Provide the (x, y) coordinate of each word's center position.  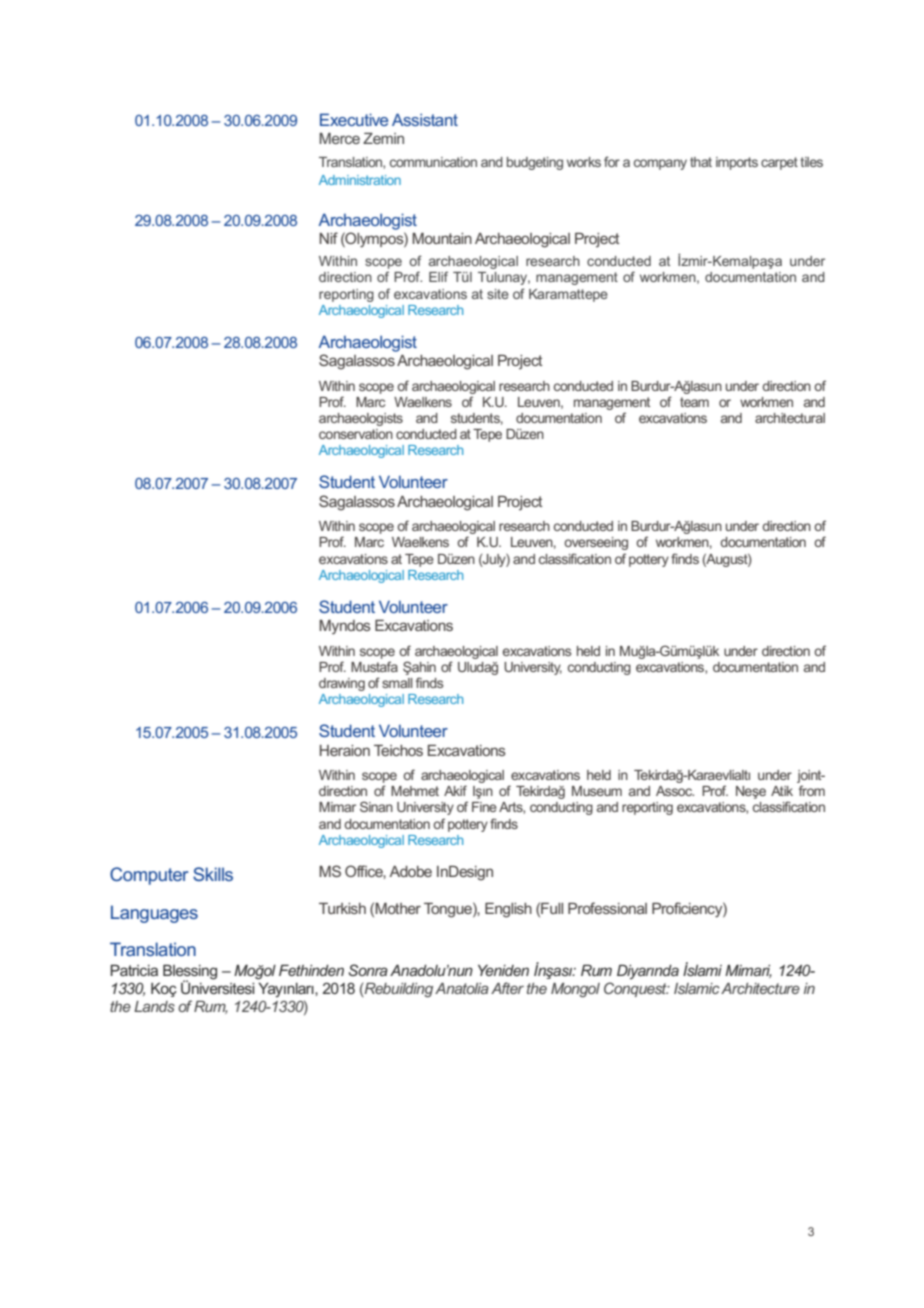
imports (737, 163)
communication (433, 162)
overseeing (596, 543)
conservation (356, 434)
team (694, 402)
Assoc (675, 791)
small (397, 683)
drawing (342, 684)
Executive (354, 119)
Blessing (190, 973)
